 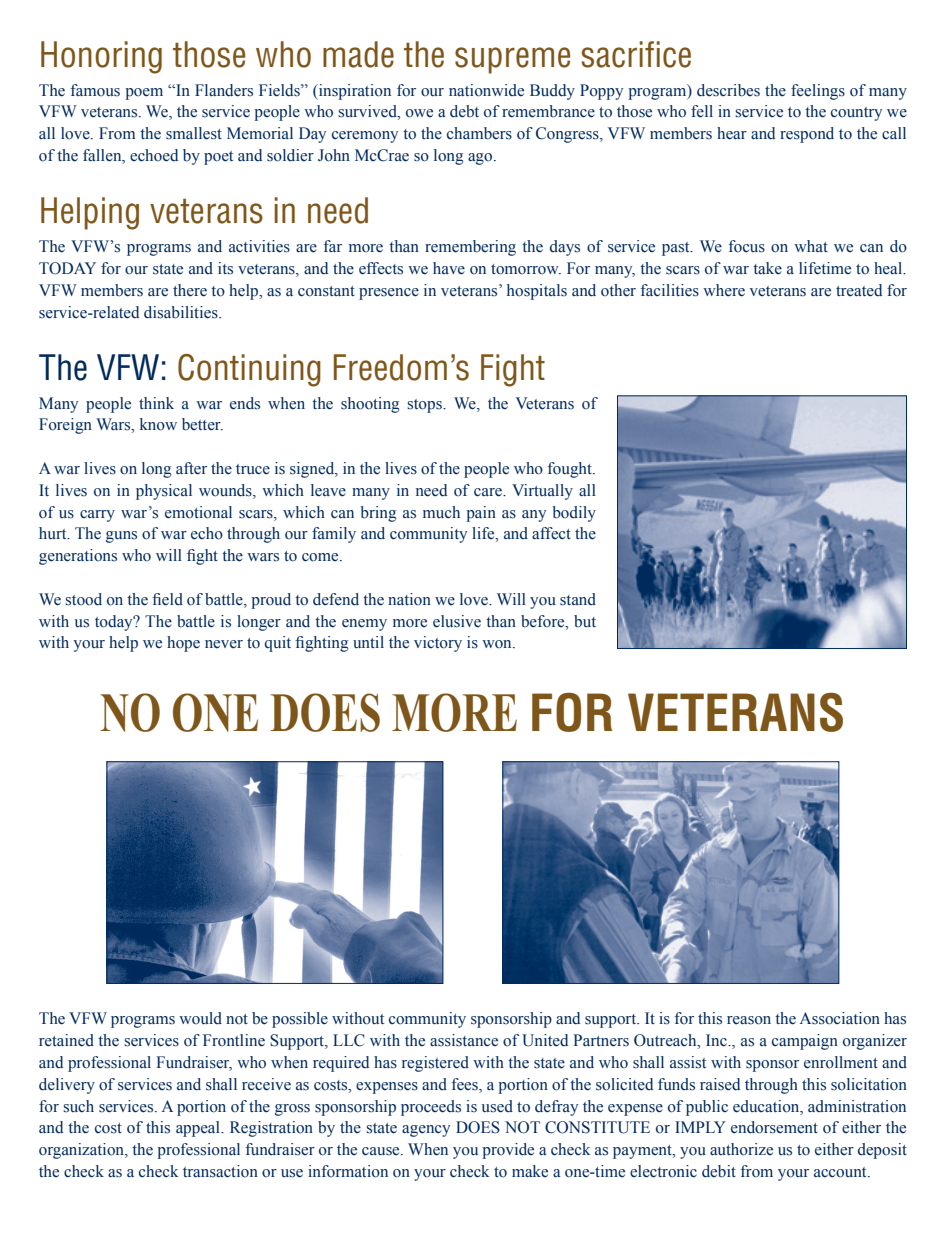 I want to click on battle, so click(x=196, y=621).
